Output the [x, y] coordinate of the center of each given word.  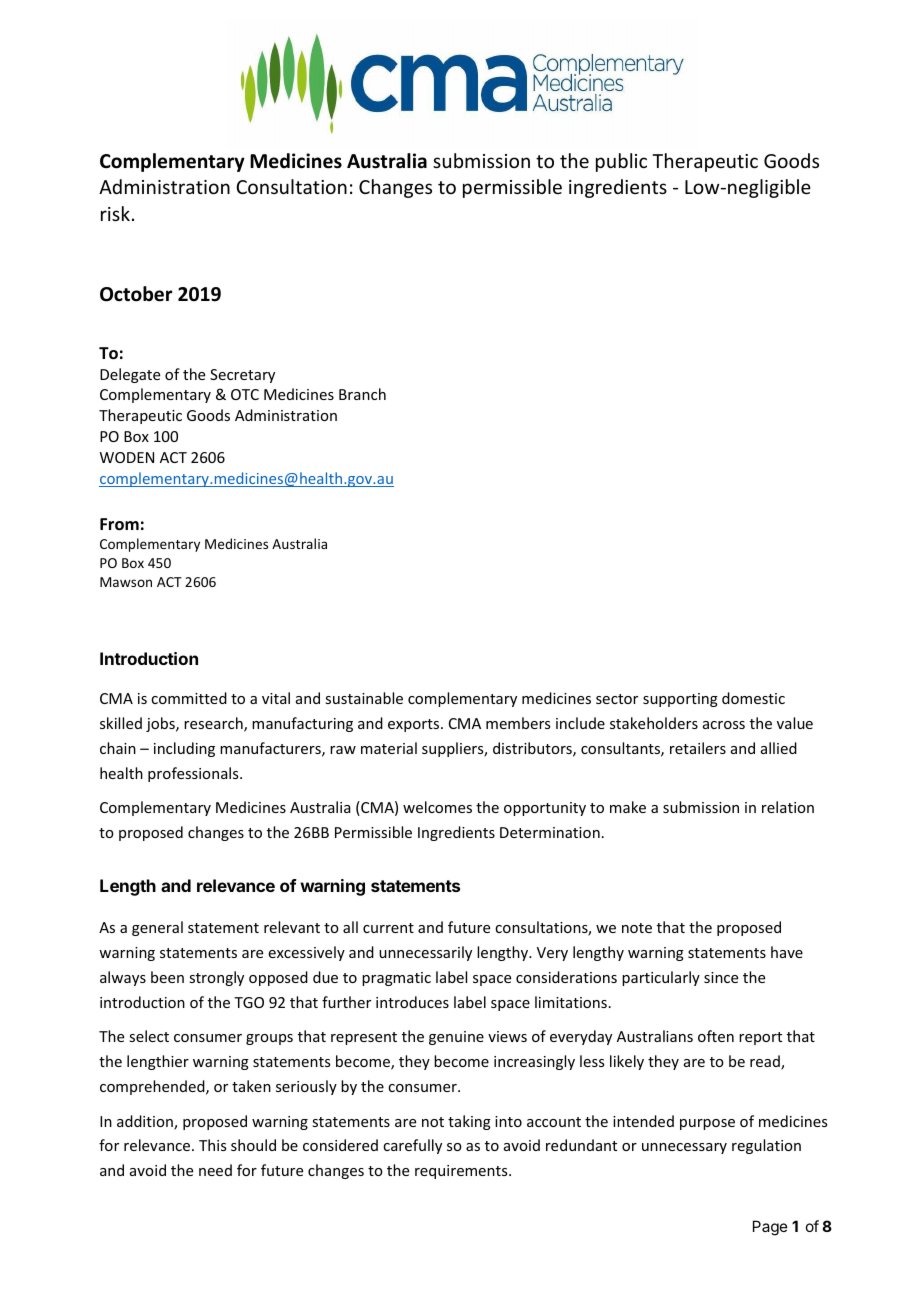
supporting [680, 700]
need [215, 1170]
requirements [462, 1172]
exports [415, 725]
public [621, 162]
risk [115, 213]
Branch [362, 394]
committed [189, 698]
